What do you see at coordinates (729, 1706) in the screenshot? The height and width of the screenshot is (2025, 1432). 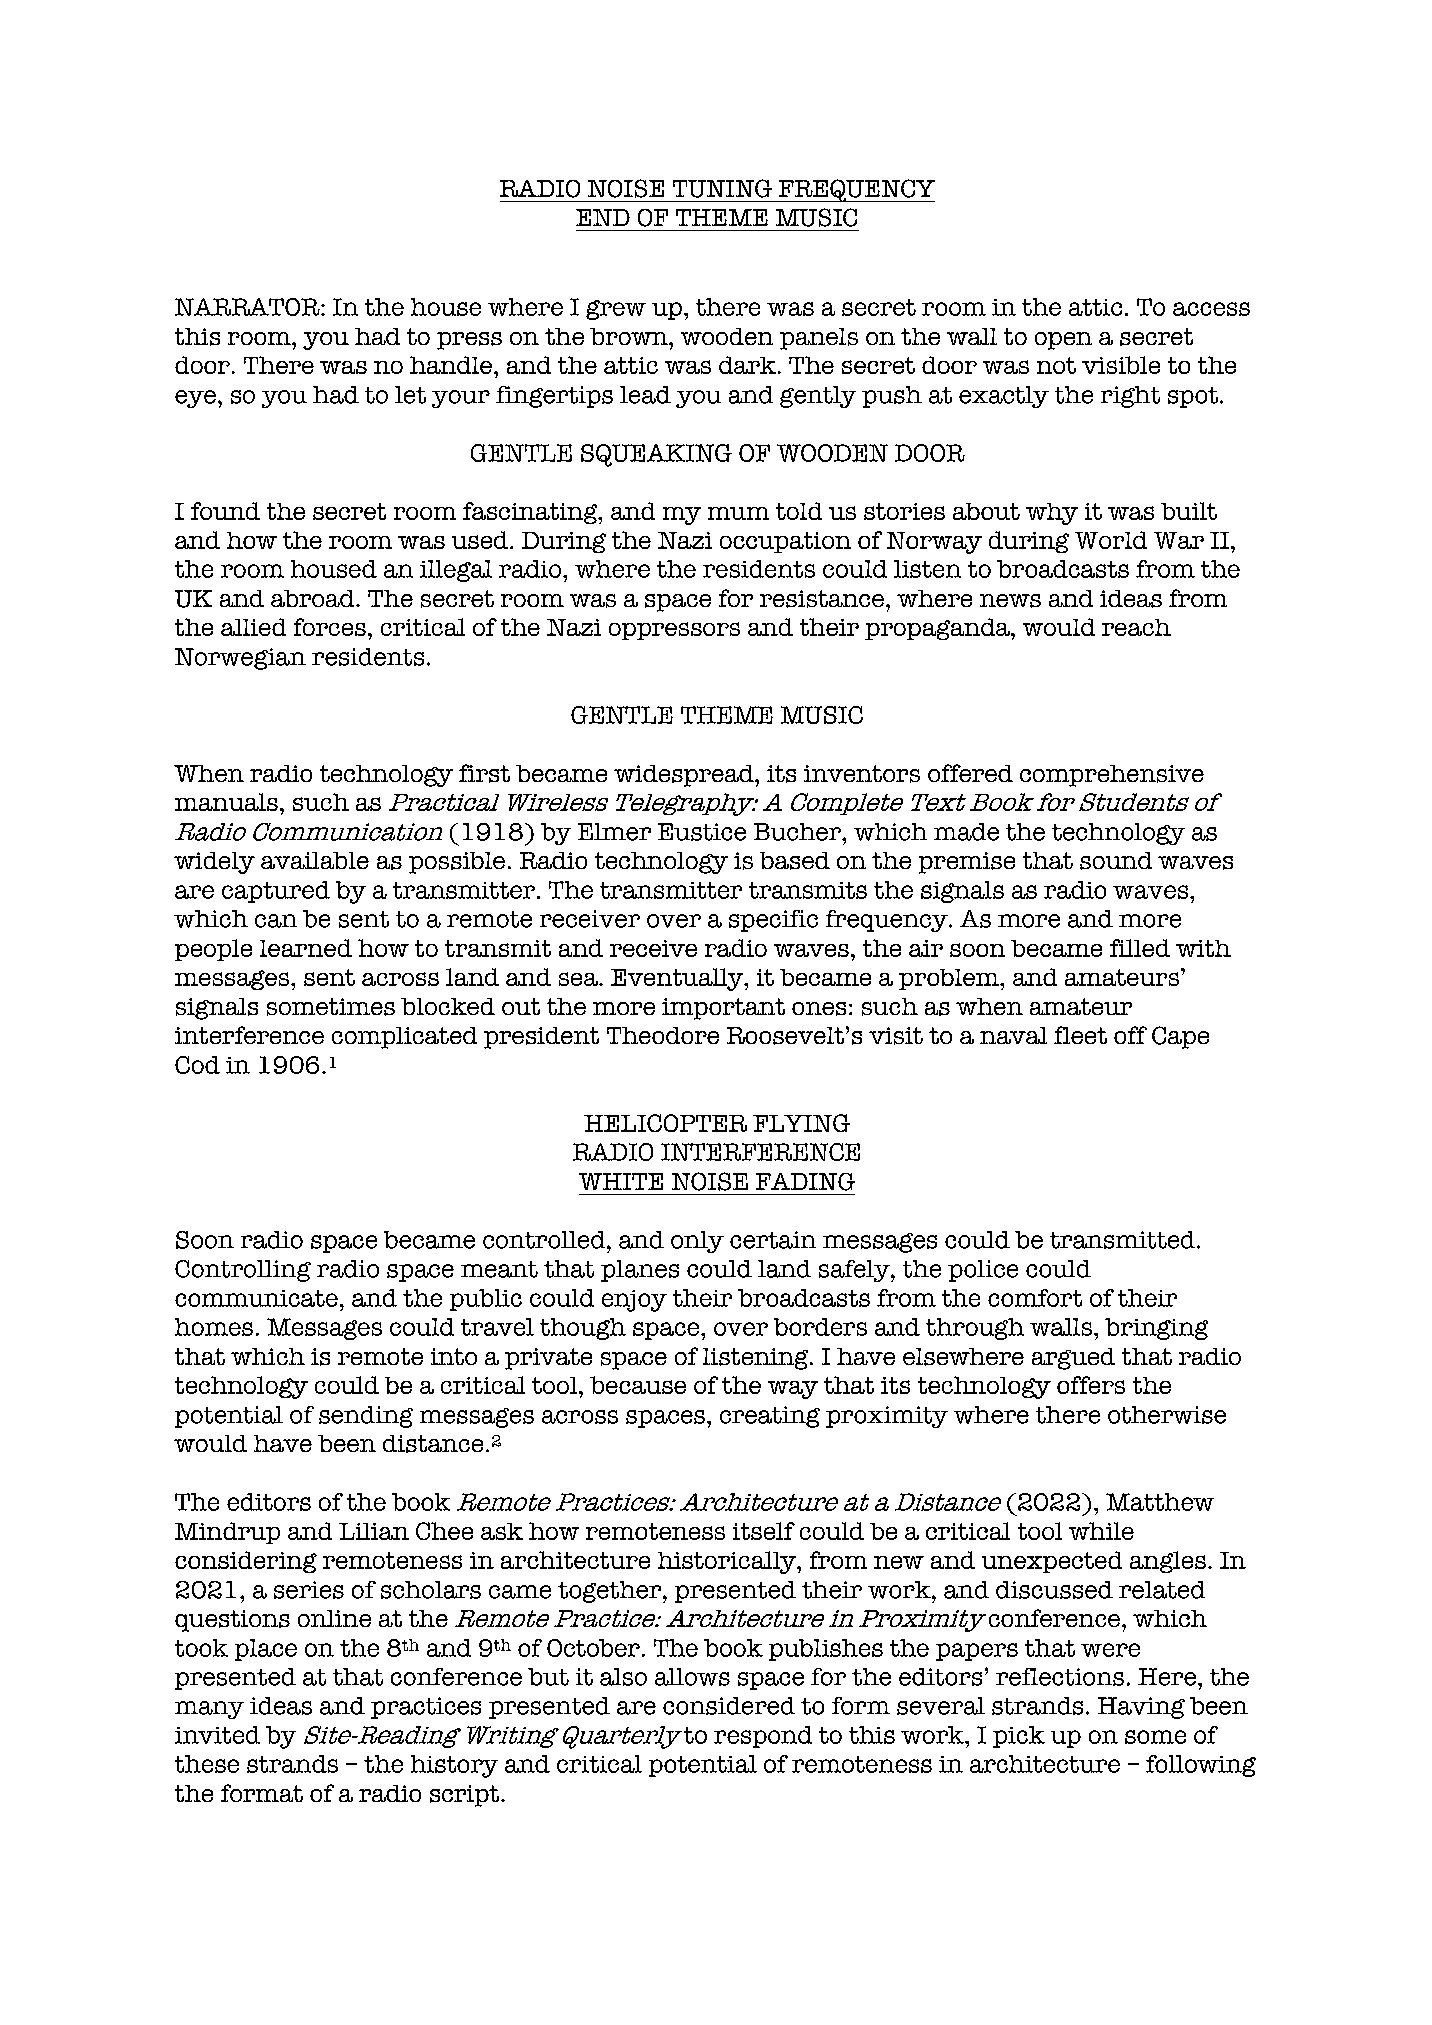 I see `considered` at bounding box center [729, 1706].
